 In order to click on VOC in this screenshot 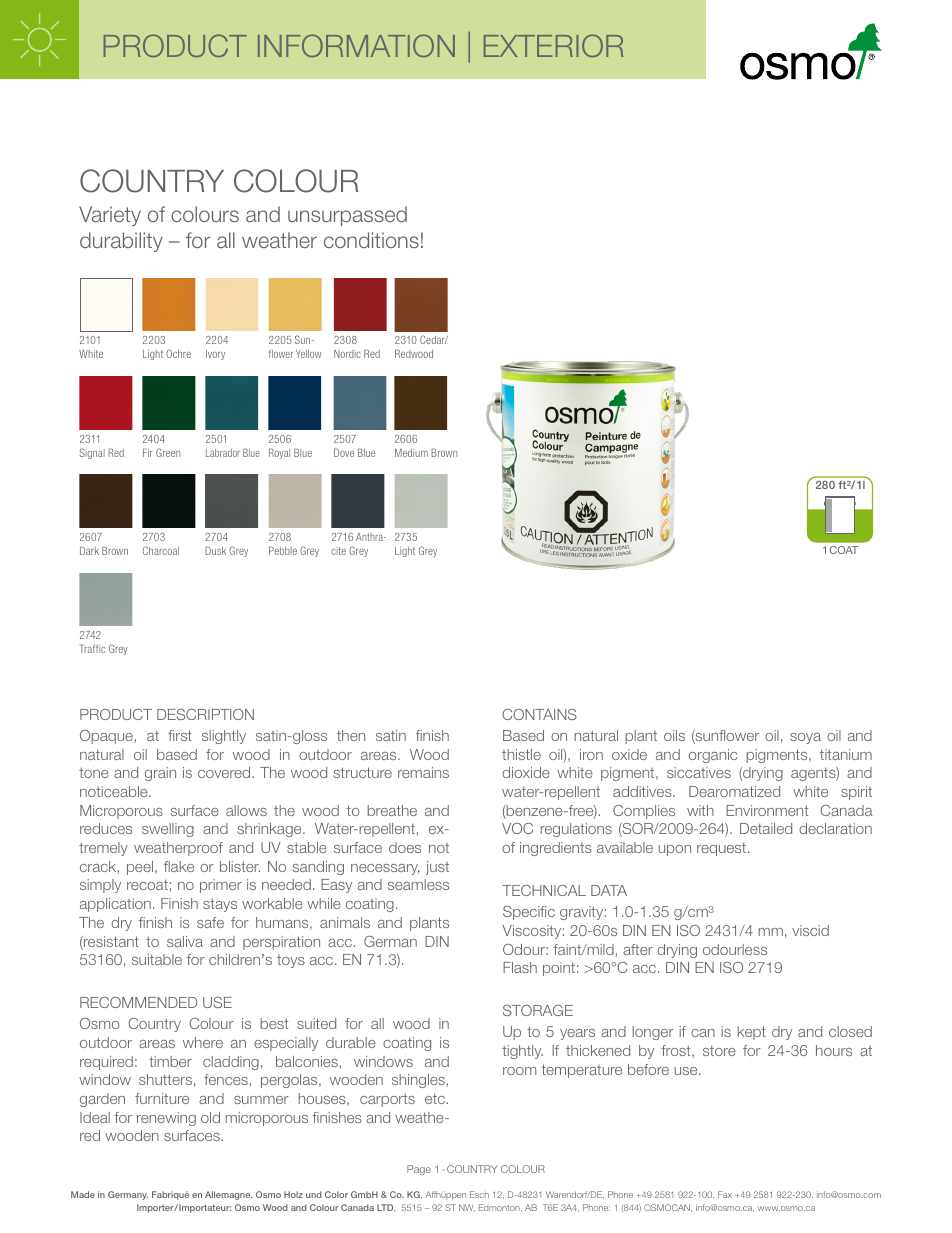, I will do `click(517, 828)`.
